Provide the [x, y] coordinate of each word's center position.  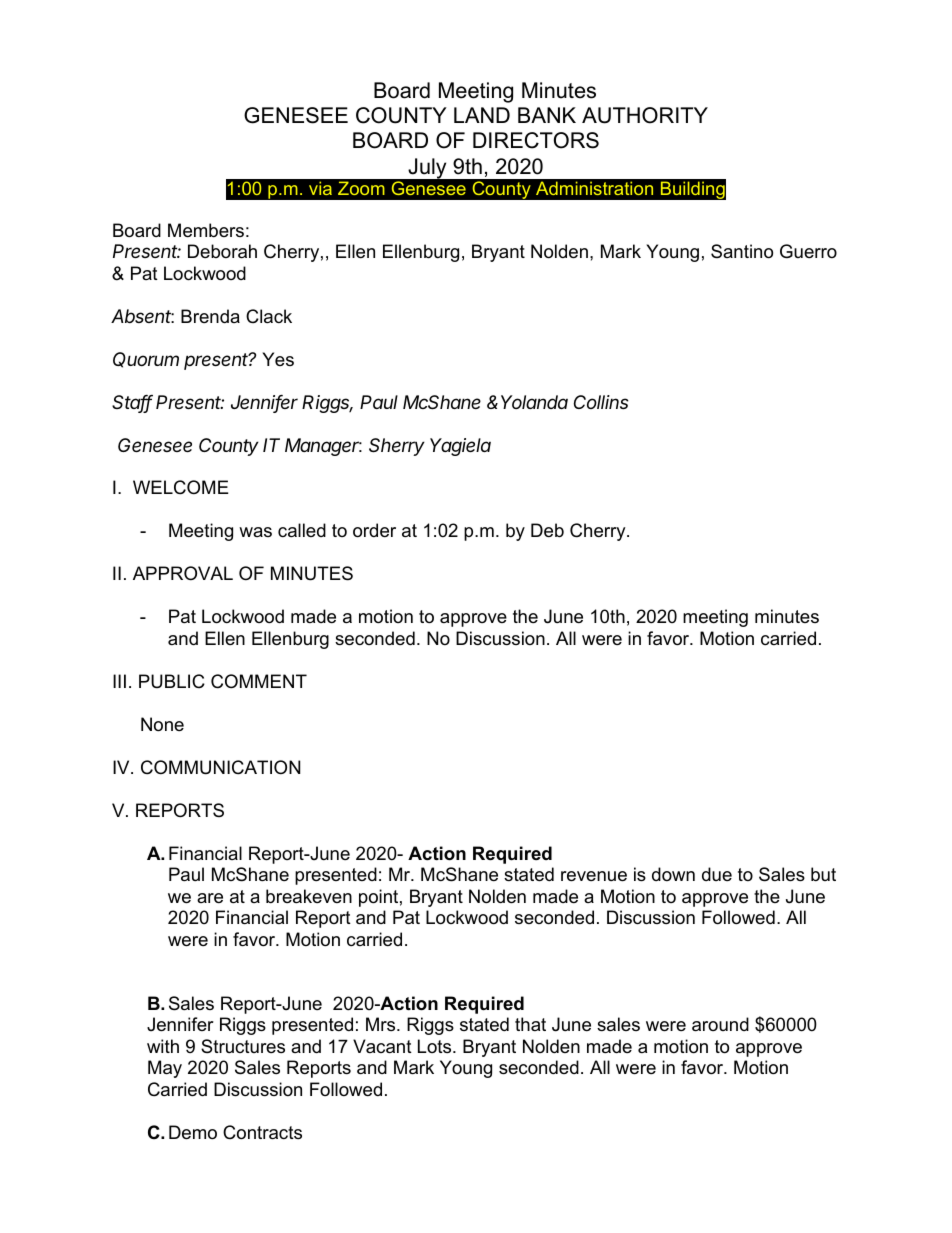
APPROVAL [183, 573]
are [210, 898]
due [717, 874]
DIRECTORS [536, 140]
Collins [601, 402]
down [673, 874]
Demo [193, 1132]
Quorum [146, 360]
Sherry [397, 447]
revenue [594, 876]
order [374, 530]
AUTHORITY [645, 115]
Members [206, 230]
